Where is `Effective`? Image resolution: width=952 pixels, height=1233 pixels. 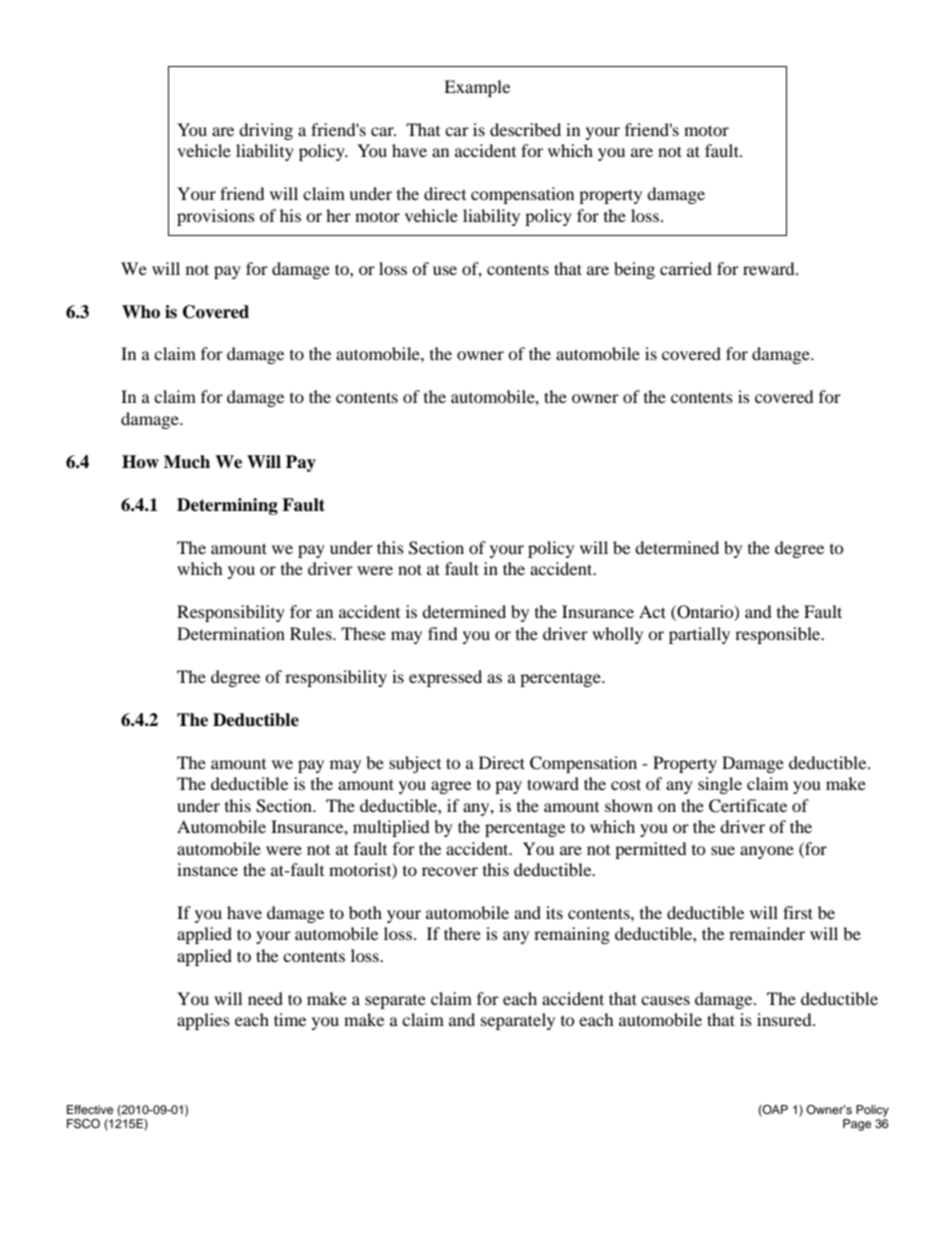
Effective is located at coordinates (90, 1109).
